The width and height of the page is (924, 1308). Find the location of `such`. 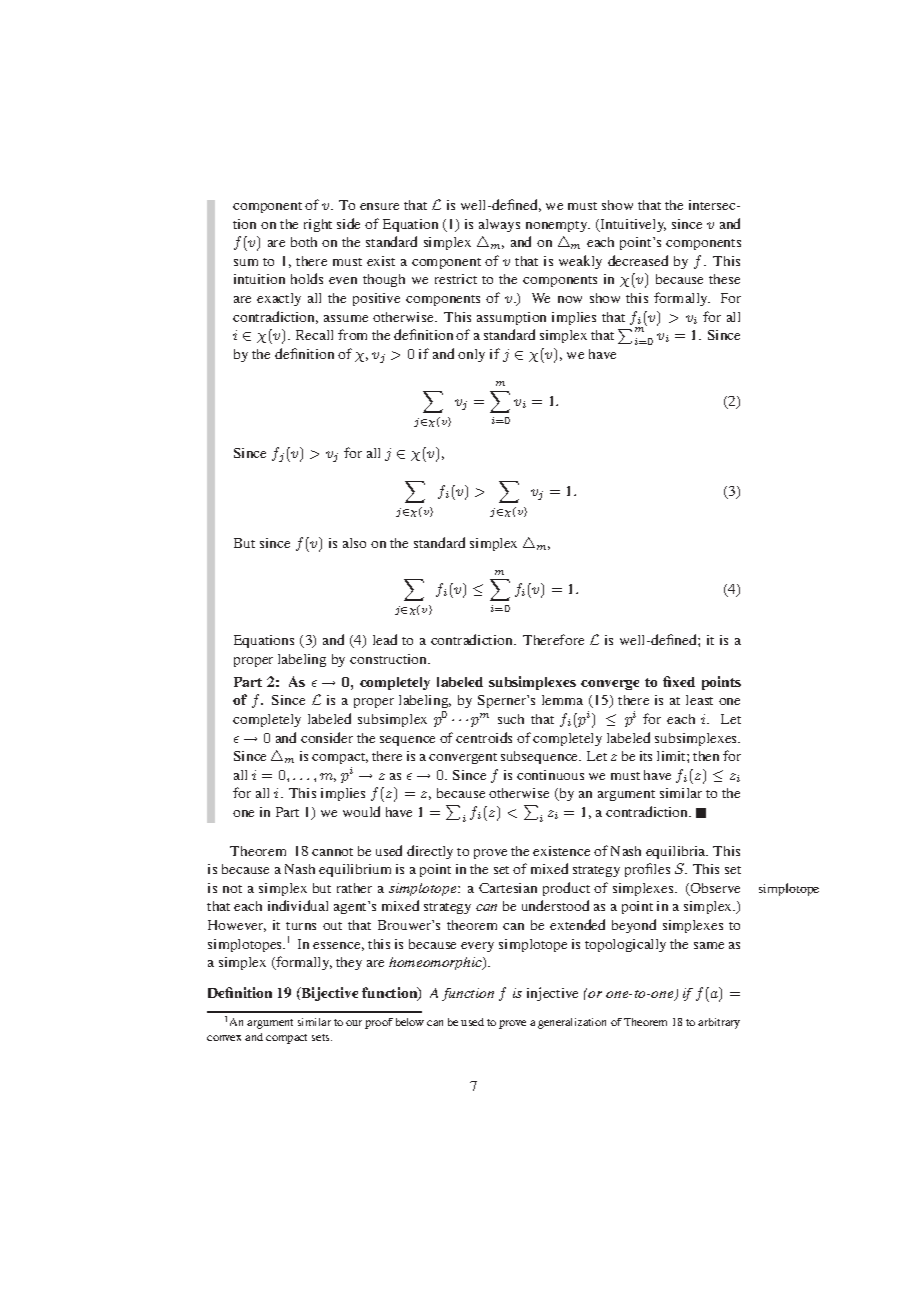

such is located at coordinates (511, 719).
